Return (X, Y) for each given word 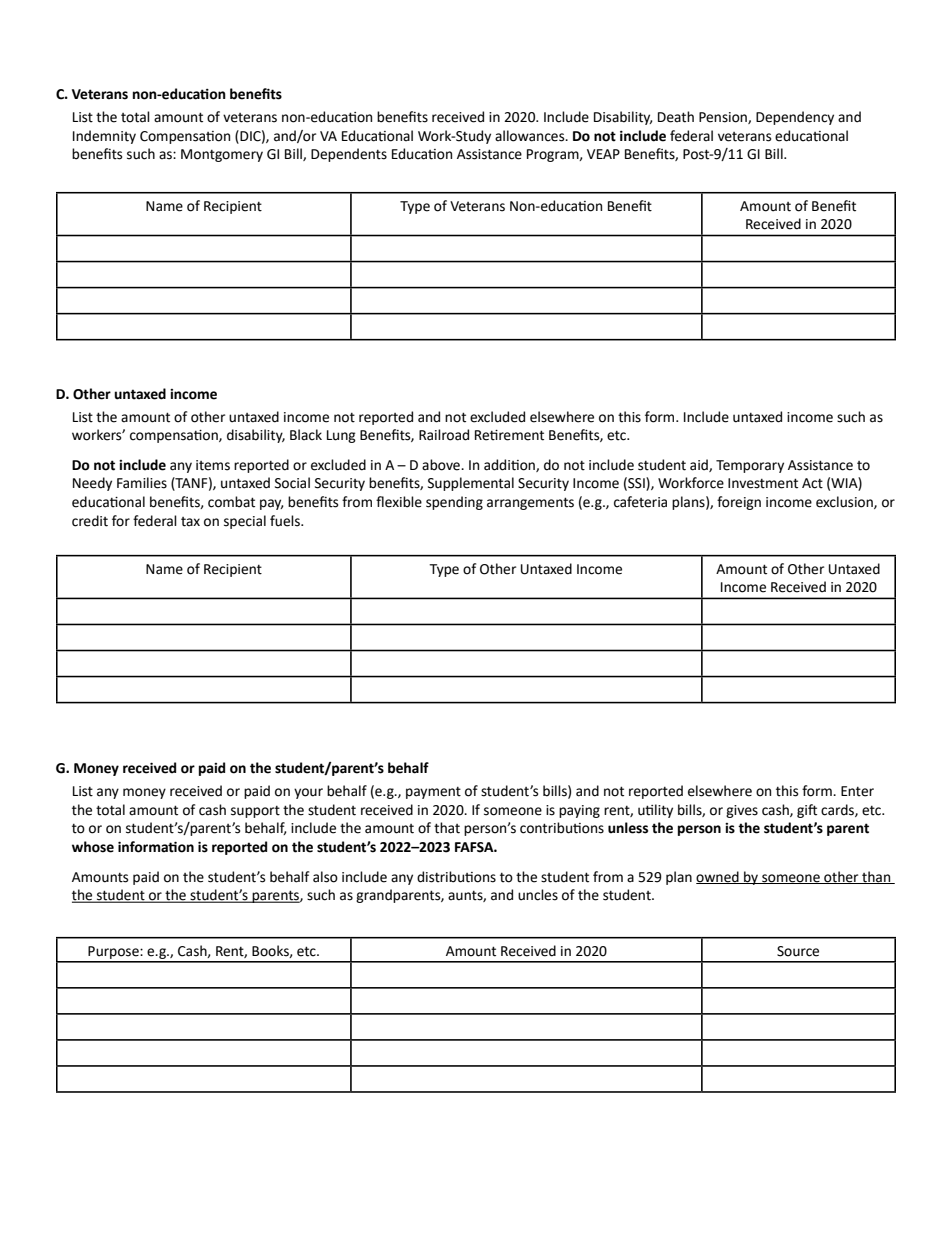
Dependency (795, 118)
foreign (739, 503)
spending (454, 503)
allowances (531, 136)
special (245, 522)
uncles (538, 895)
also (325, 877)
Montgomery (222, 155)
